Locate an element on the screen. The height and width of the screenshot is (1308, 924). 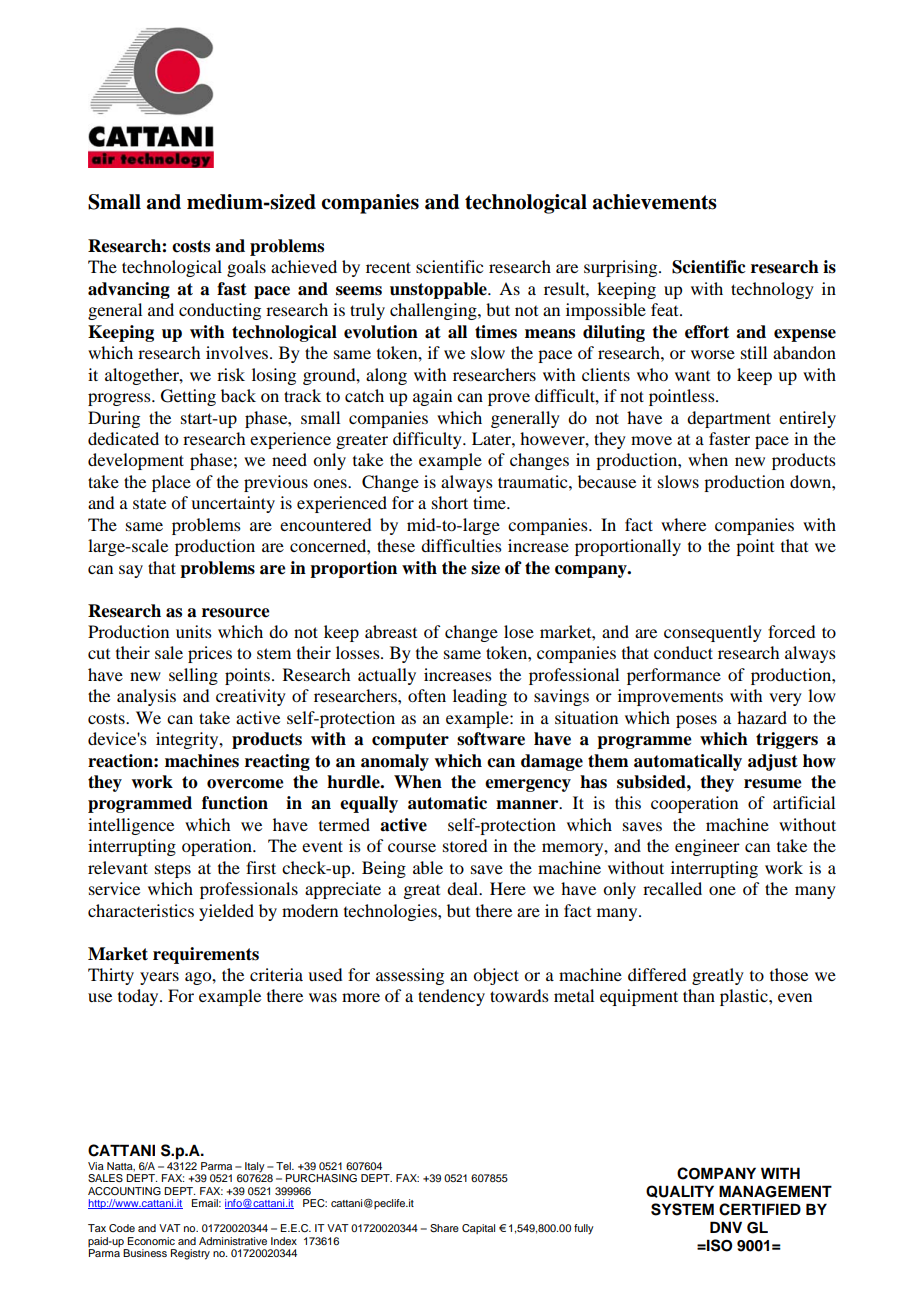
goals is located at coordinates (246, 268).
